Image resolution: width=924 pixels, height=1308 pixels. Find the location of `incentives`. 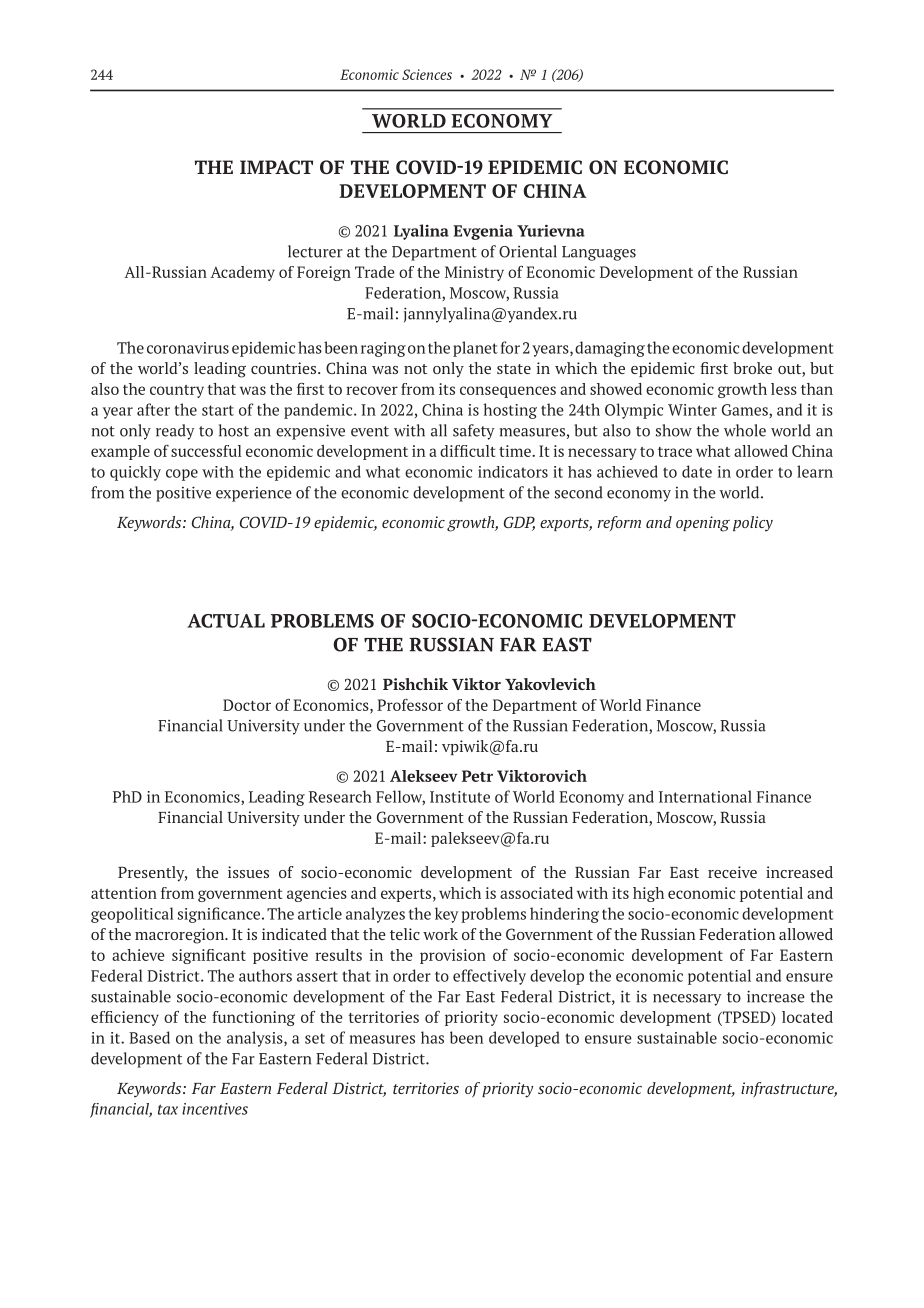

incentives is located at coordinates (215, 1109).
